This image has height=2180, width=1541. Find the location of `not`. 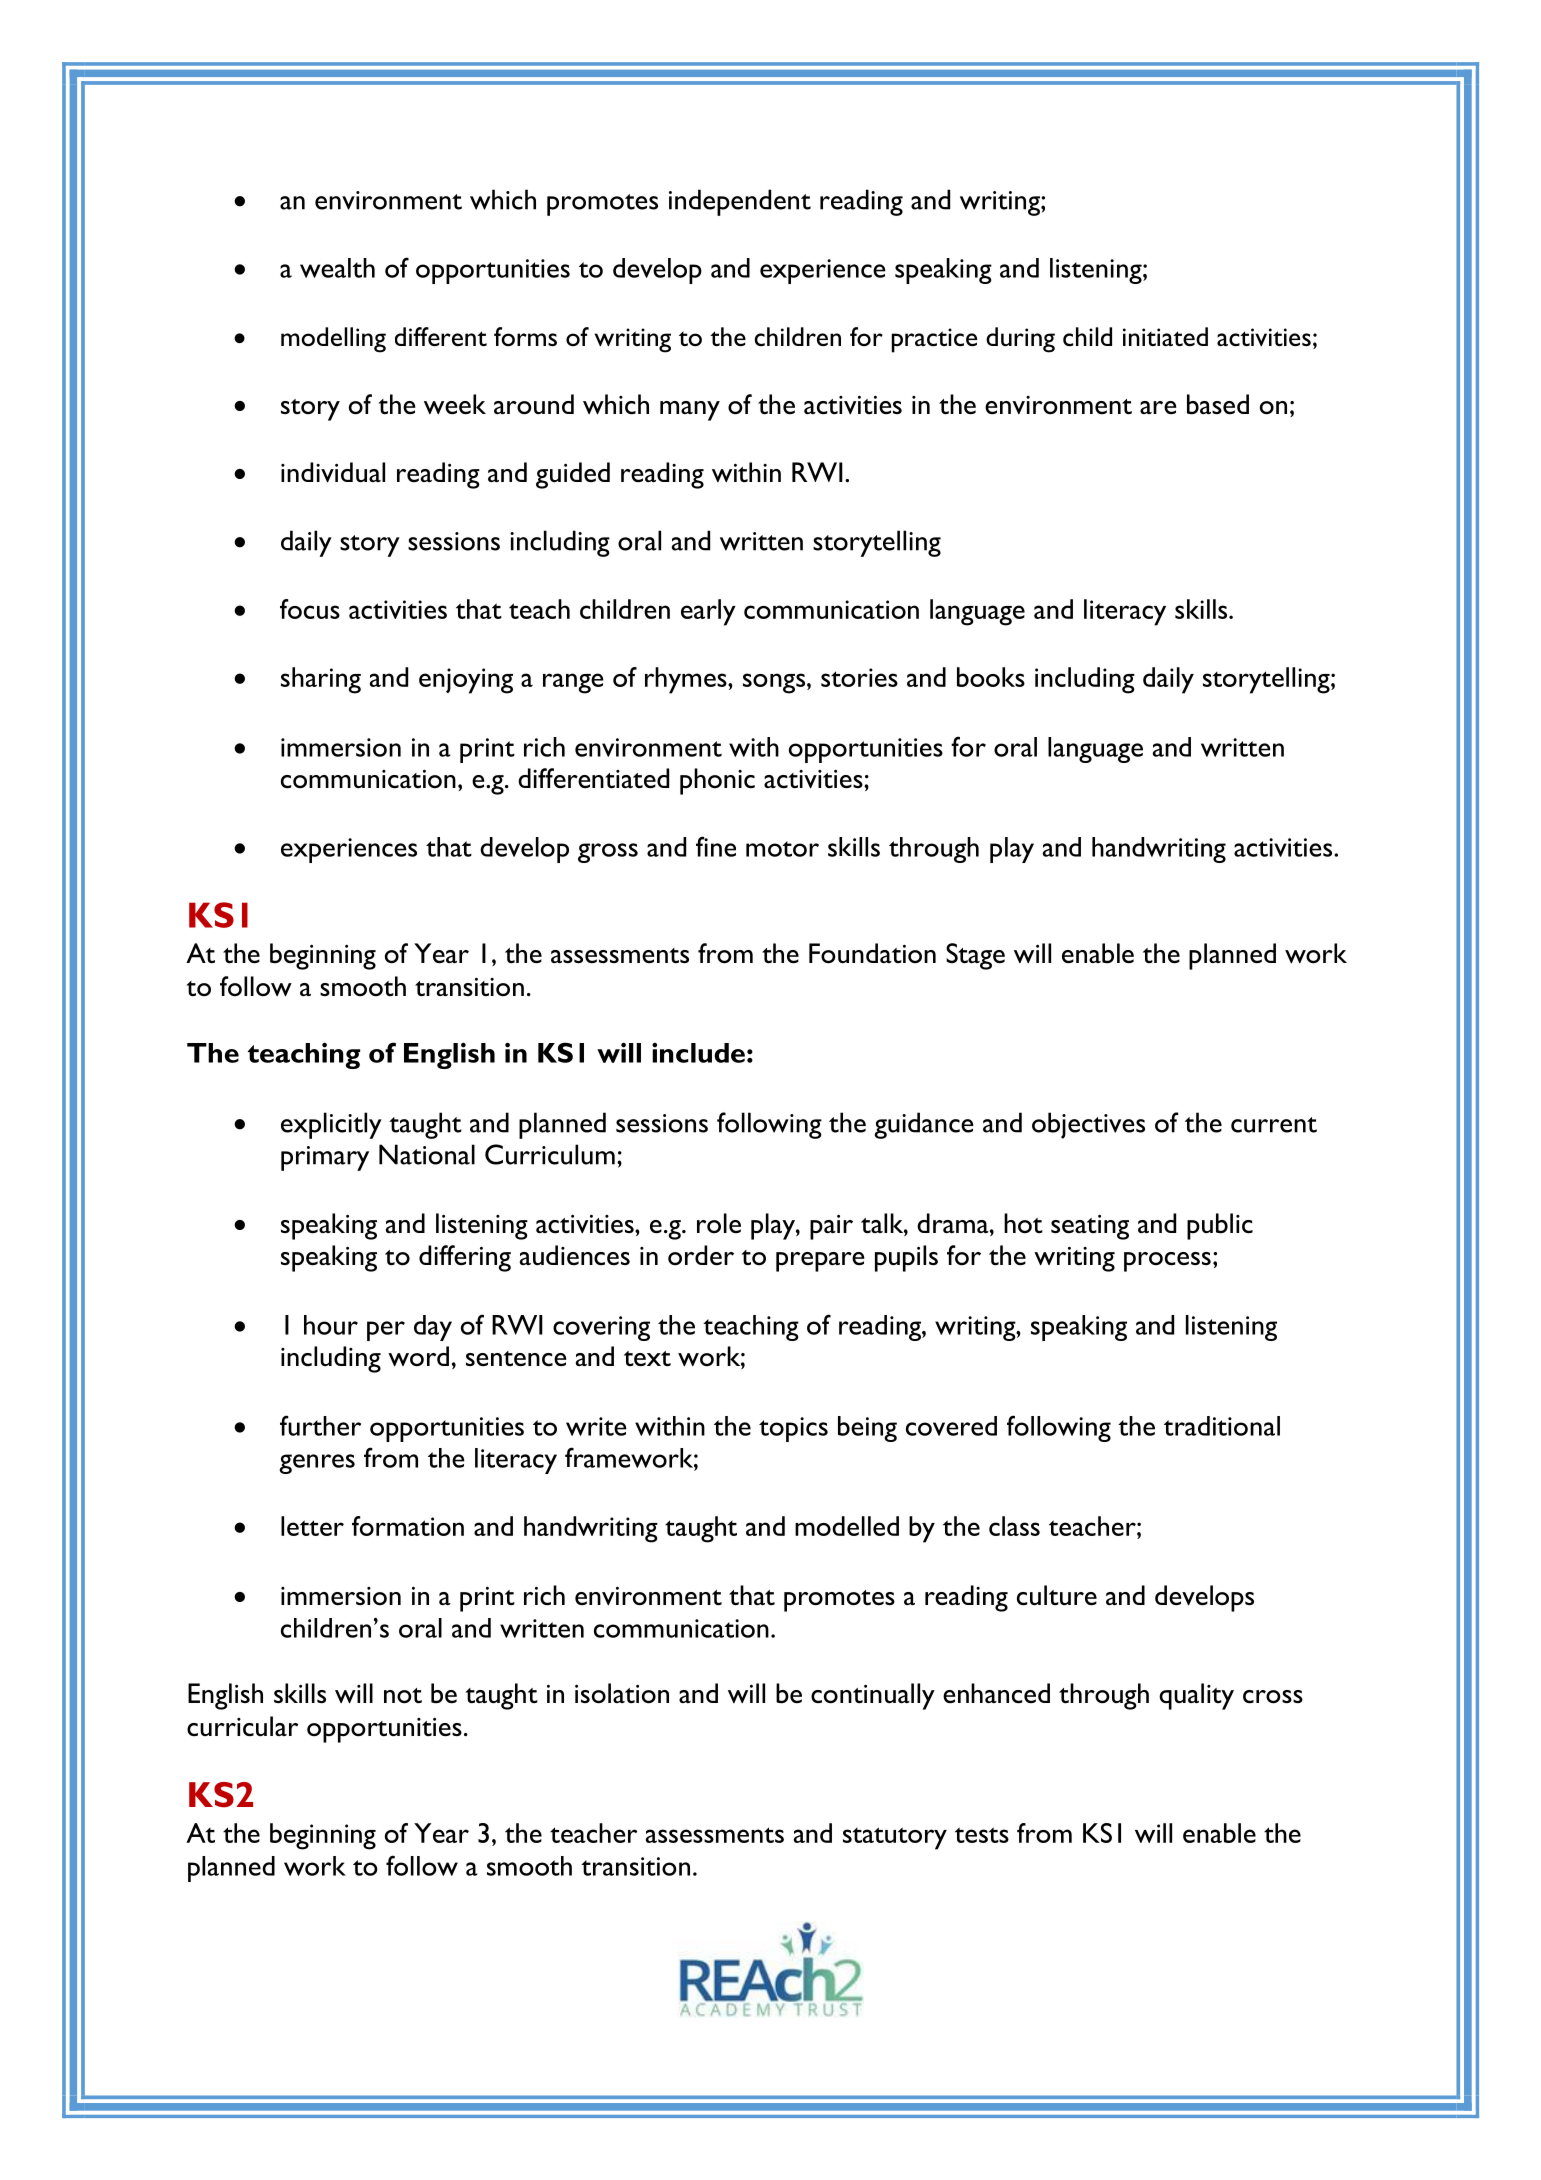

not is located at coordinates (403, 1696).
